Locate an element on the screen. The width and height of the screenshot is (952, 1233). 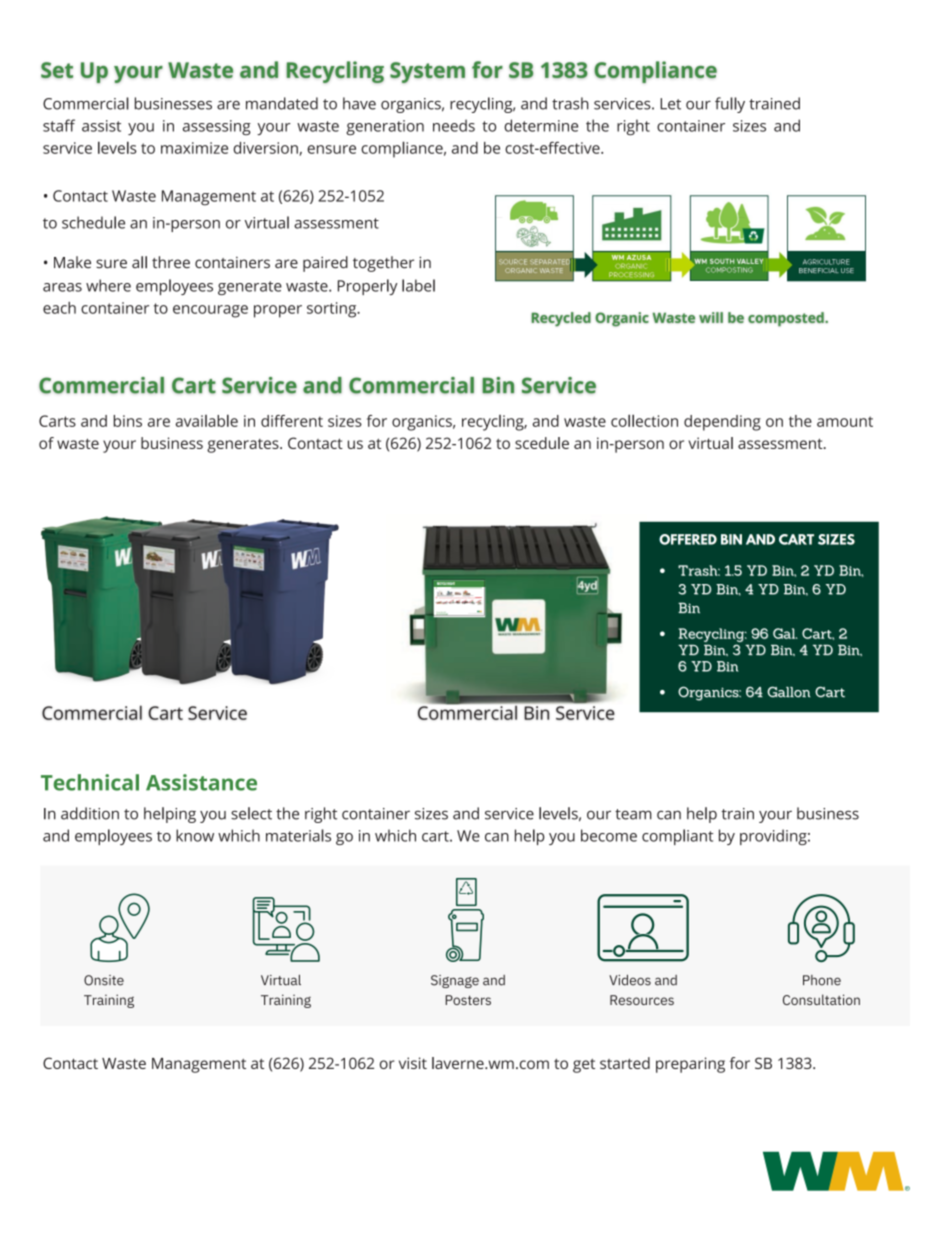
compliant is located at coordinates (677, 837).
